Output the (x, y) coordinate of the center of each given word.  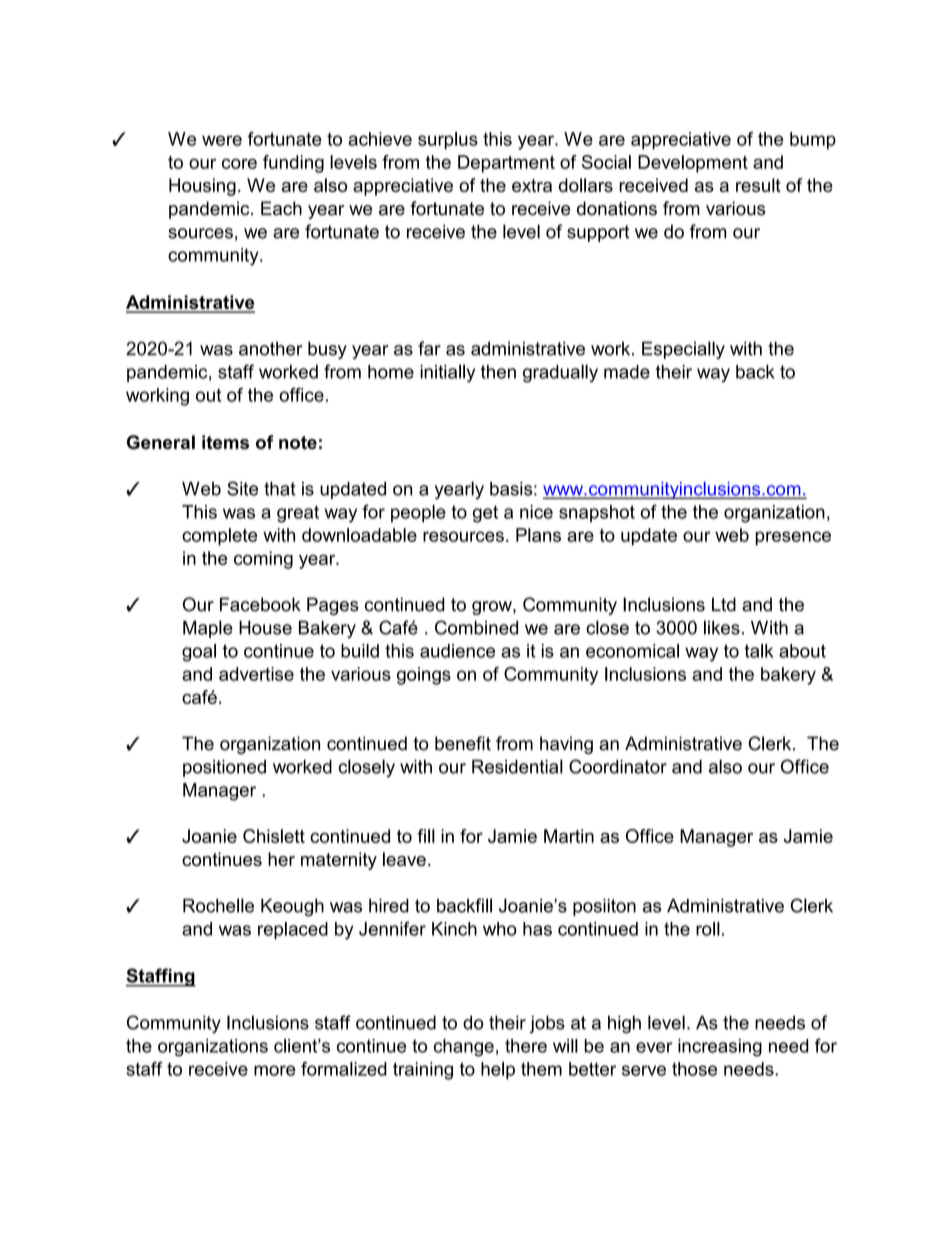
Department (506, 164)
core (239, 163)
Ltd (724, 604)
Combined (476, 627)
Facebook (260, 604)
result (758, 185)
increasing (720, 1048)
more (275, 1070)
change (464, 1048)
